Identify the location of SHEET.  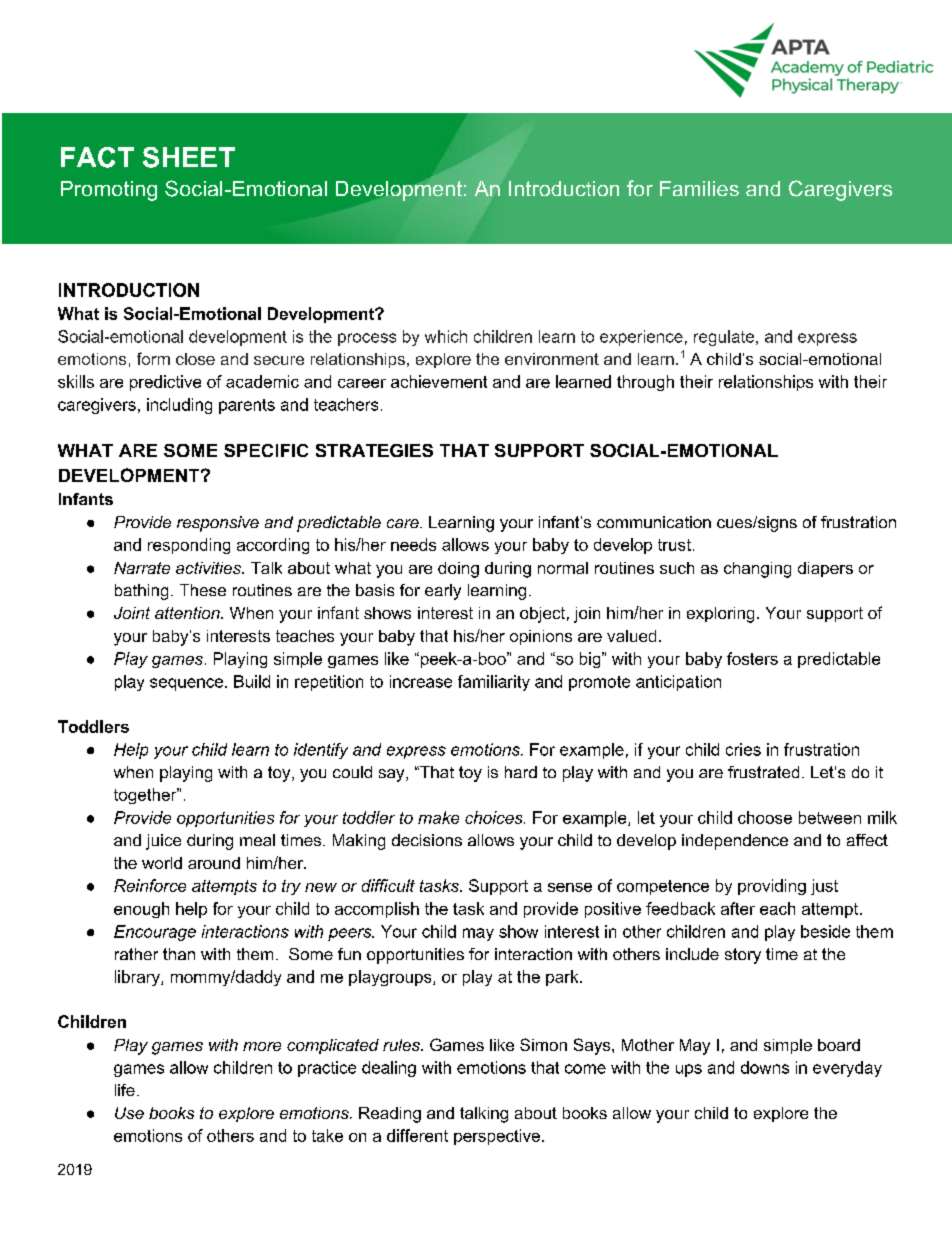
(189, 157).
